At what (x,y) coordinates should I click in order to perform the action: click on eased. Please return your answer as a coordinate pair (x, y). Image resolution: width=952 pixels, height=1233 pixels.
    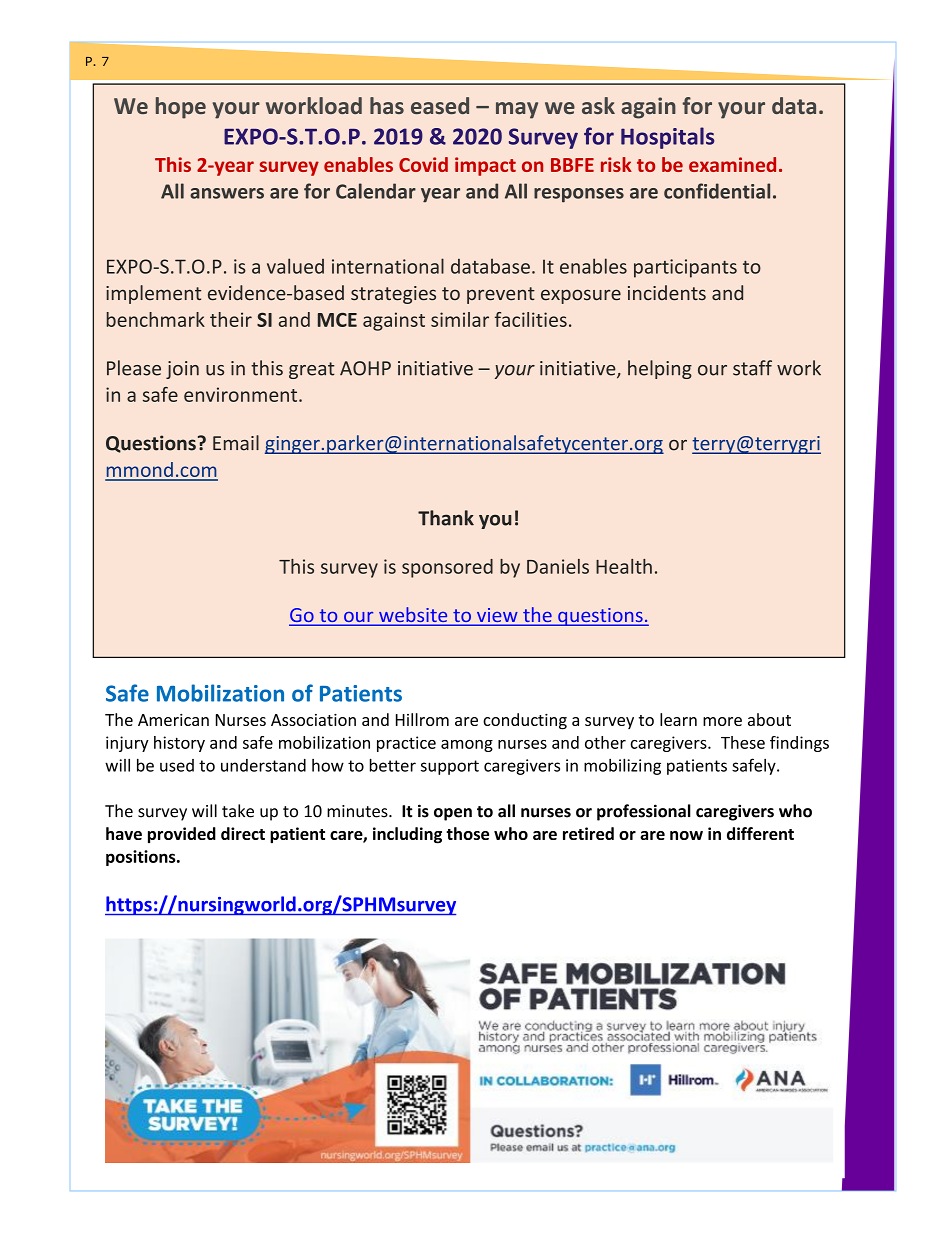
    Looking at the image, I should click on (440, 105).
